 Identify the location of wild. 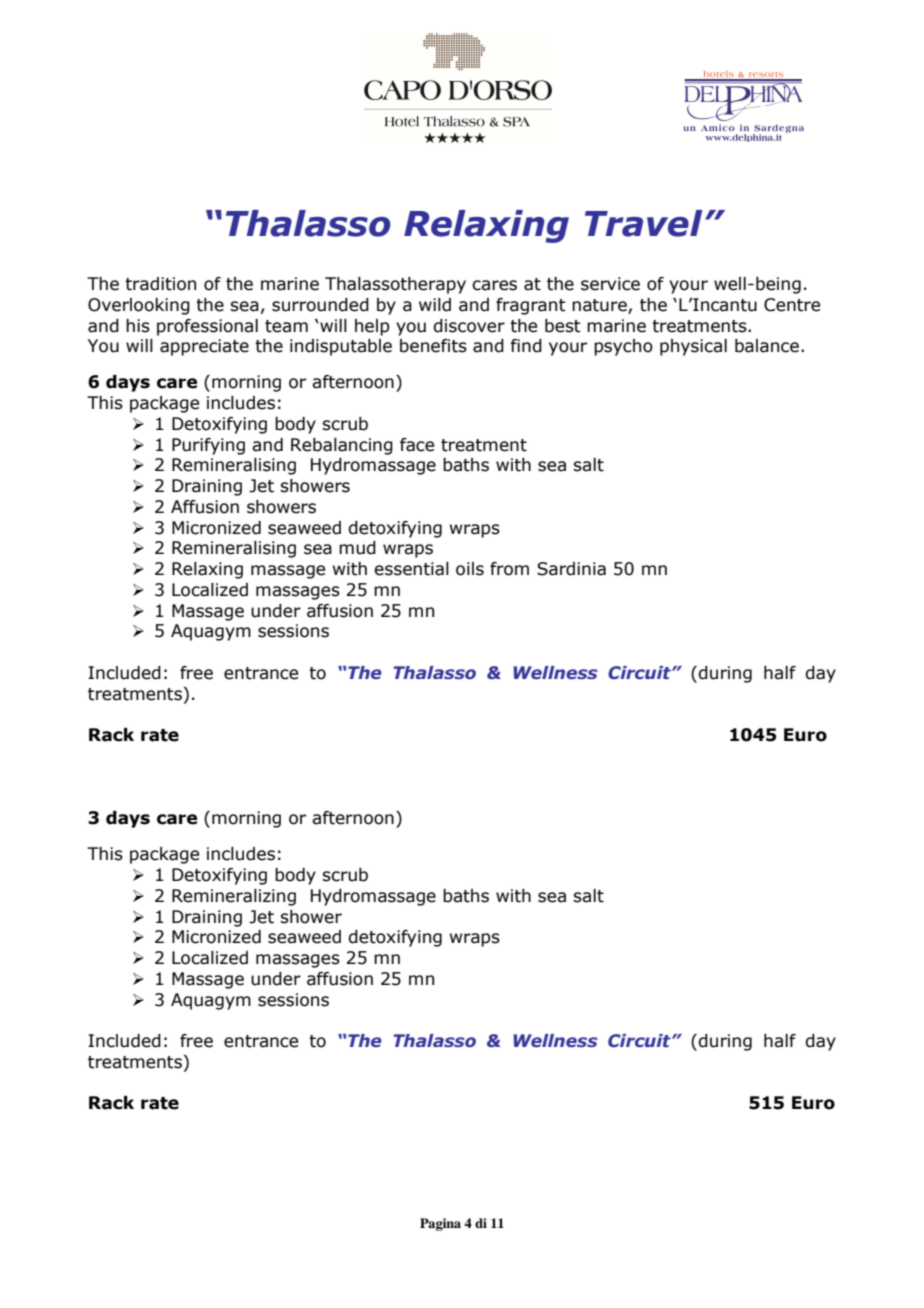
(435, 305).
